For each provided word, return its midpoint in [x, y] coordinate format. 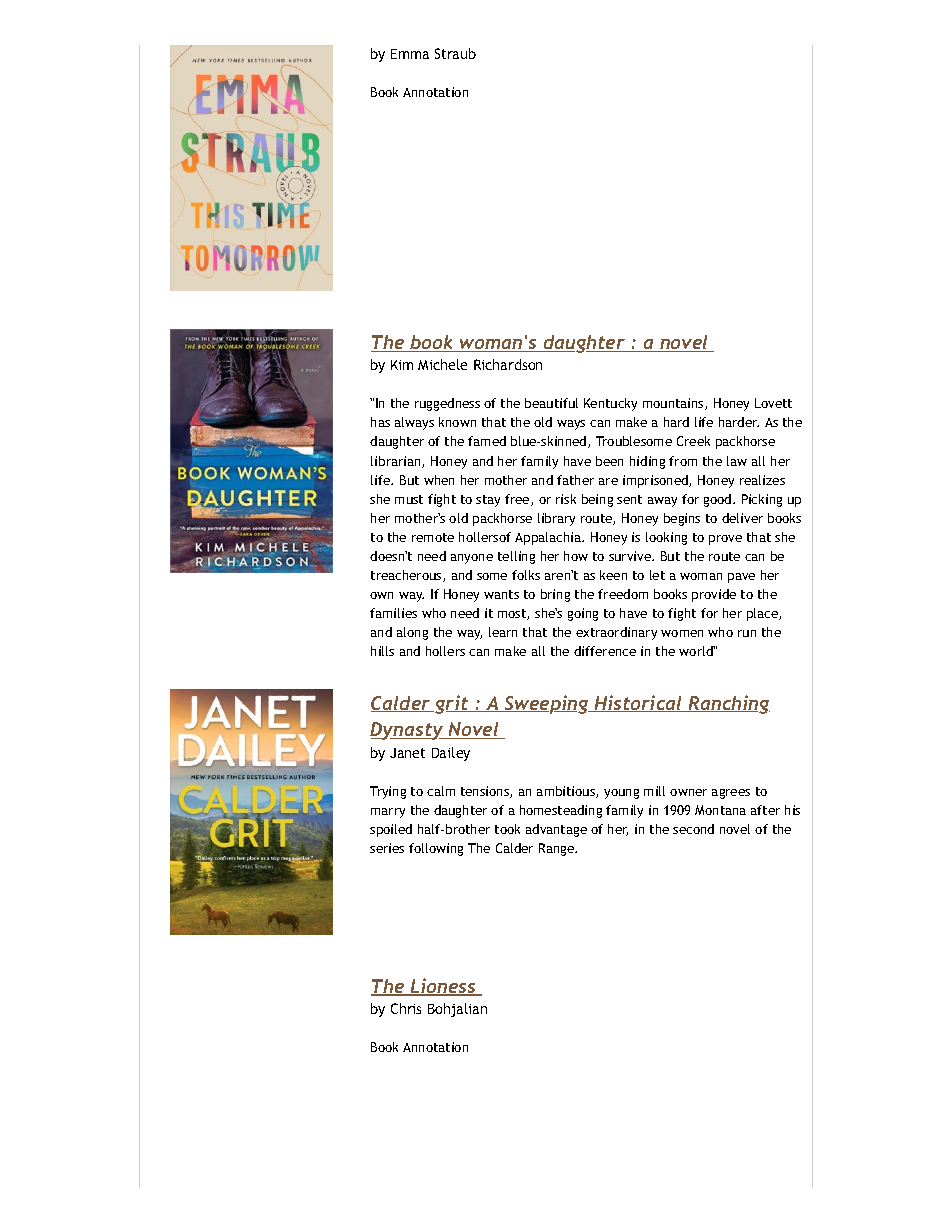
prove [725, 540]
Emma [410, 54]
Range [557, 849]
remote [433, 537]
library [556, 519]
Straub [455, 53]
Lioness [444, 987]
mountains [674, 404]
